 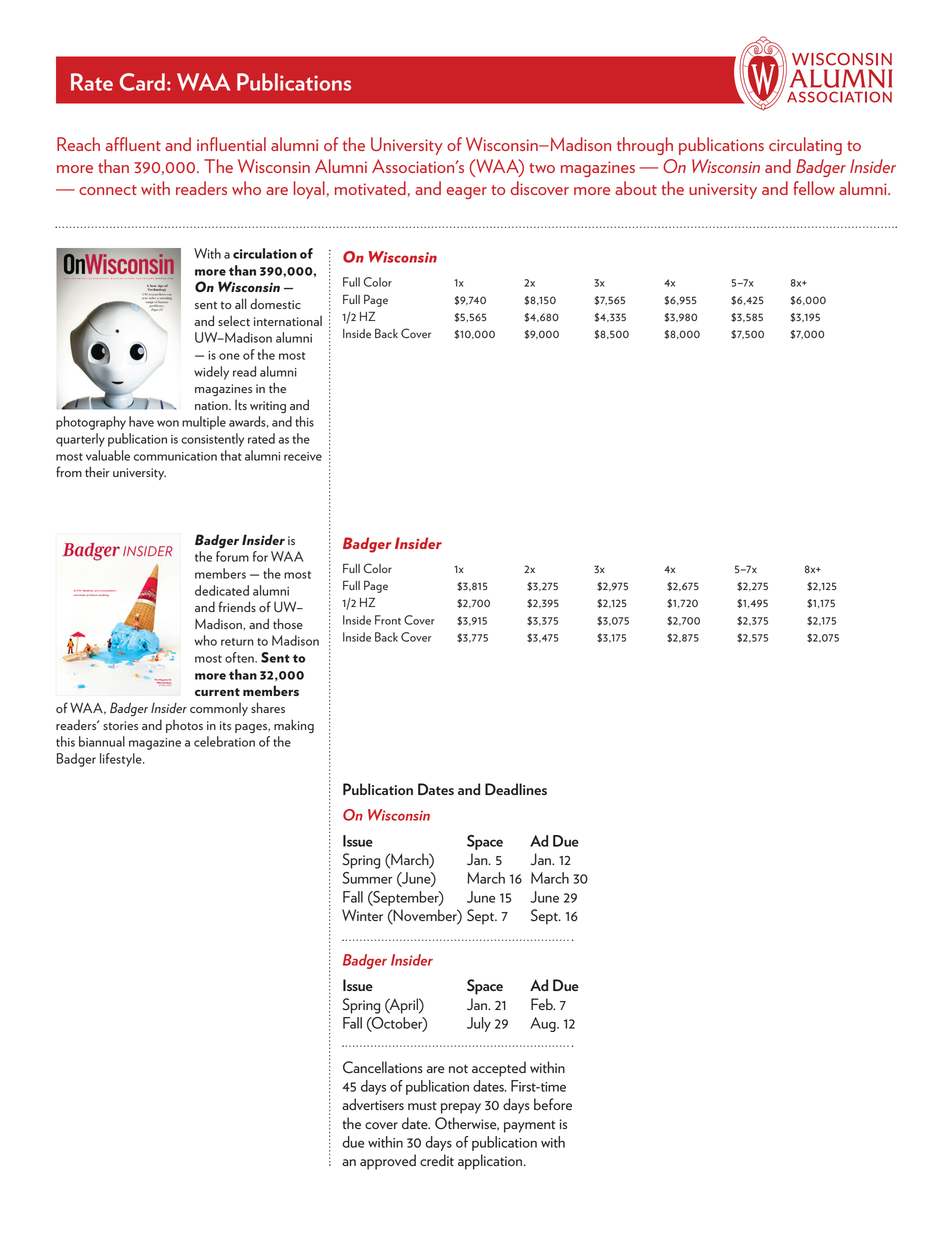 What do you see at coordinates (373, 1104) in the image?
I see `advertisers` at bounding box center [373, 1104].
